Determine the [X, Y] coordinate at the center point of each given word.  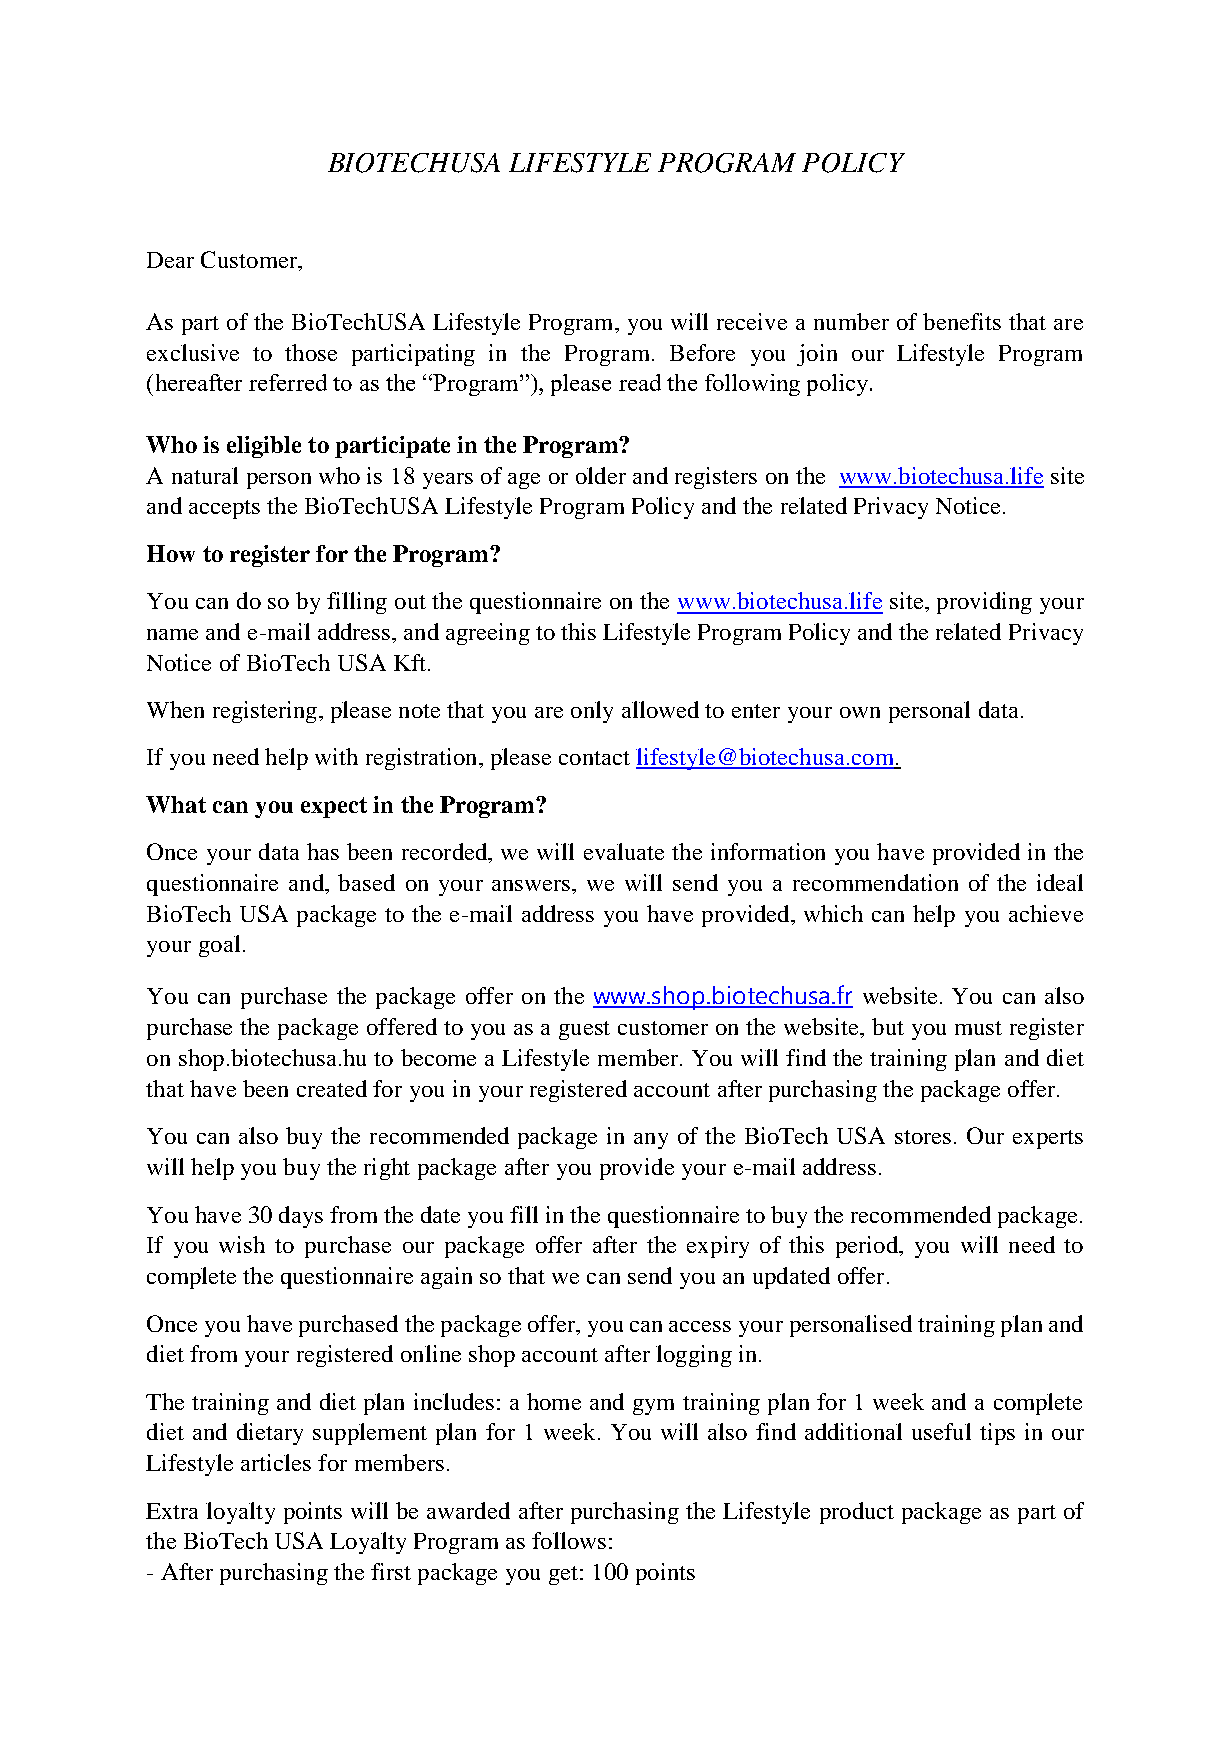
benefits [962, 321]
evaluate [624, 851]
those [311, 352]
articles [276, 1462]
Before [702, 352]
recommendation [875, 882]
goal [219, 946]
